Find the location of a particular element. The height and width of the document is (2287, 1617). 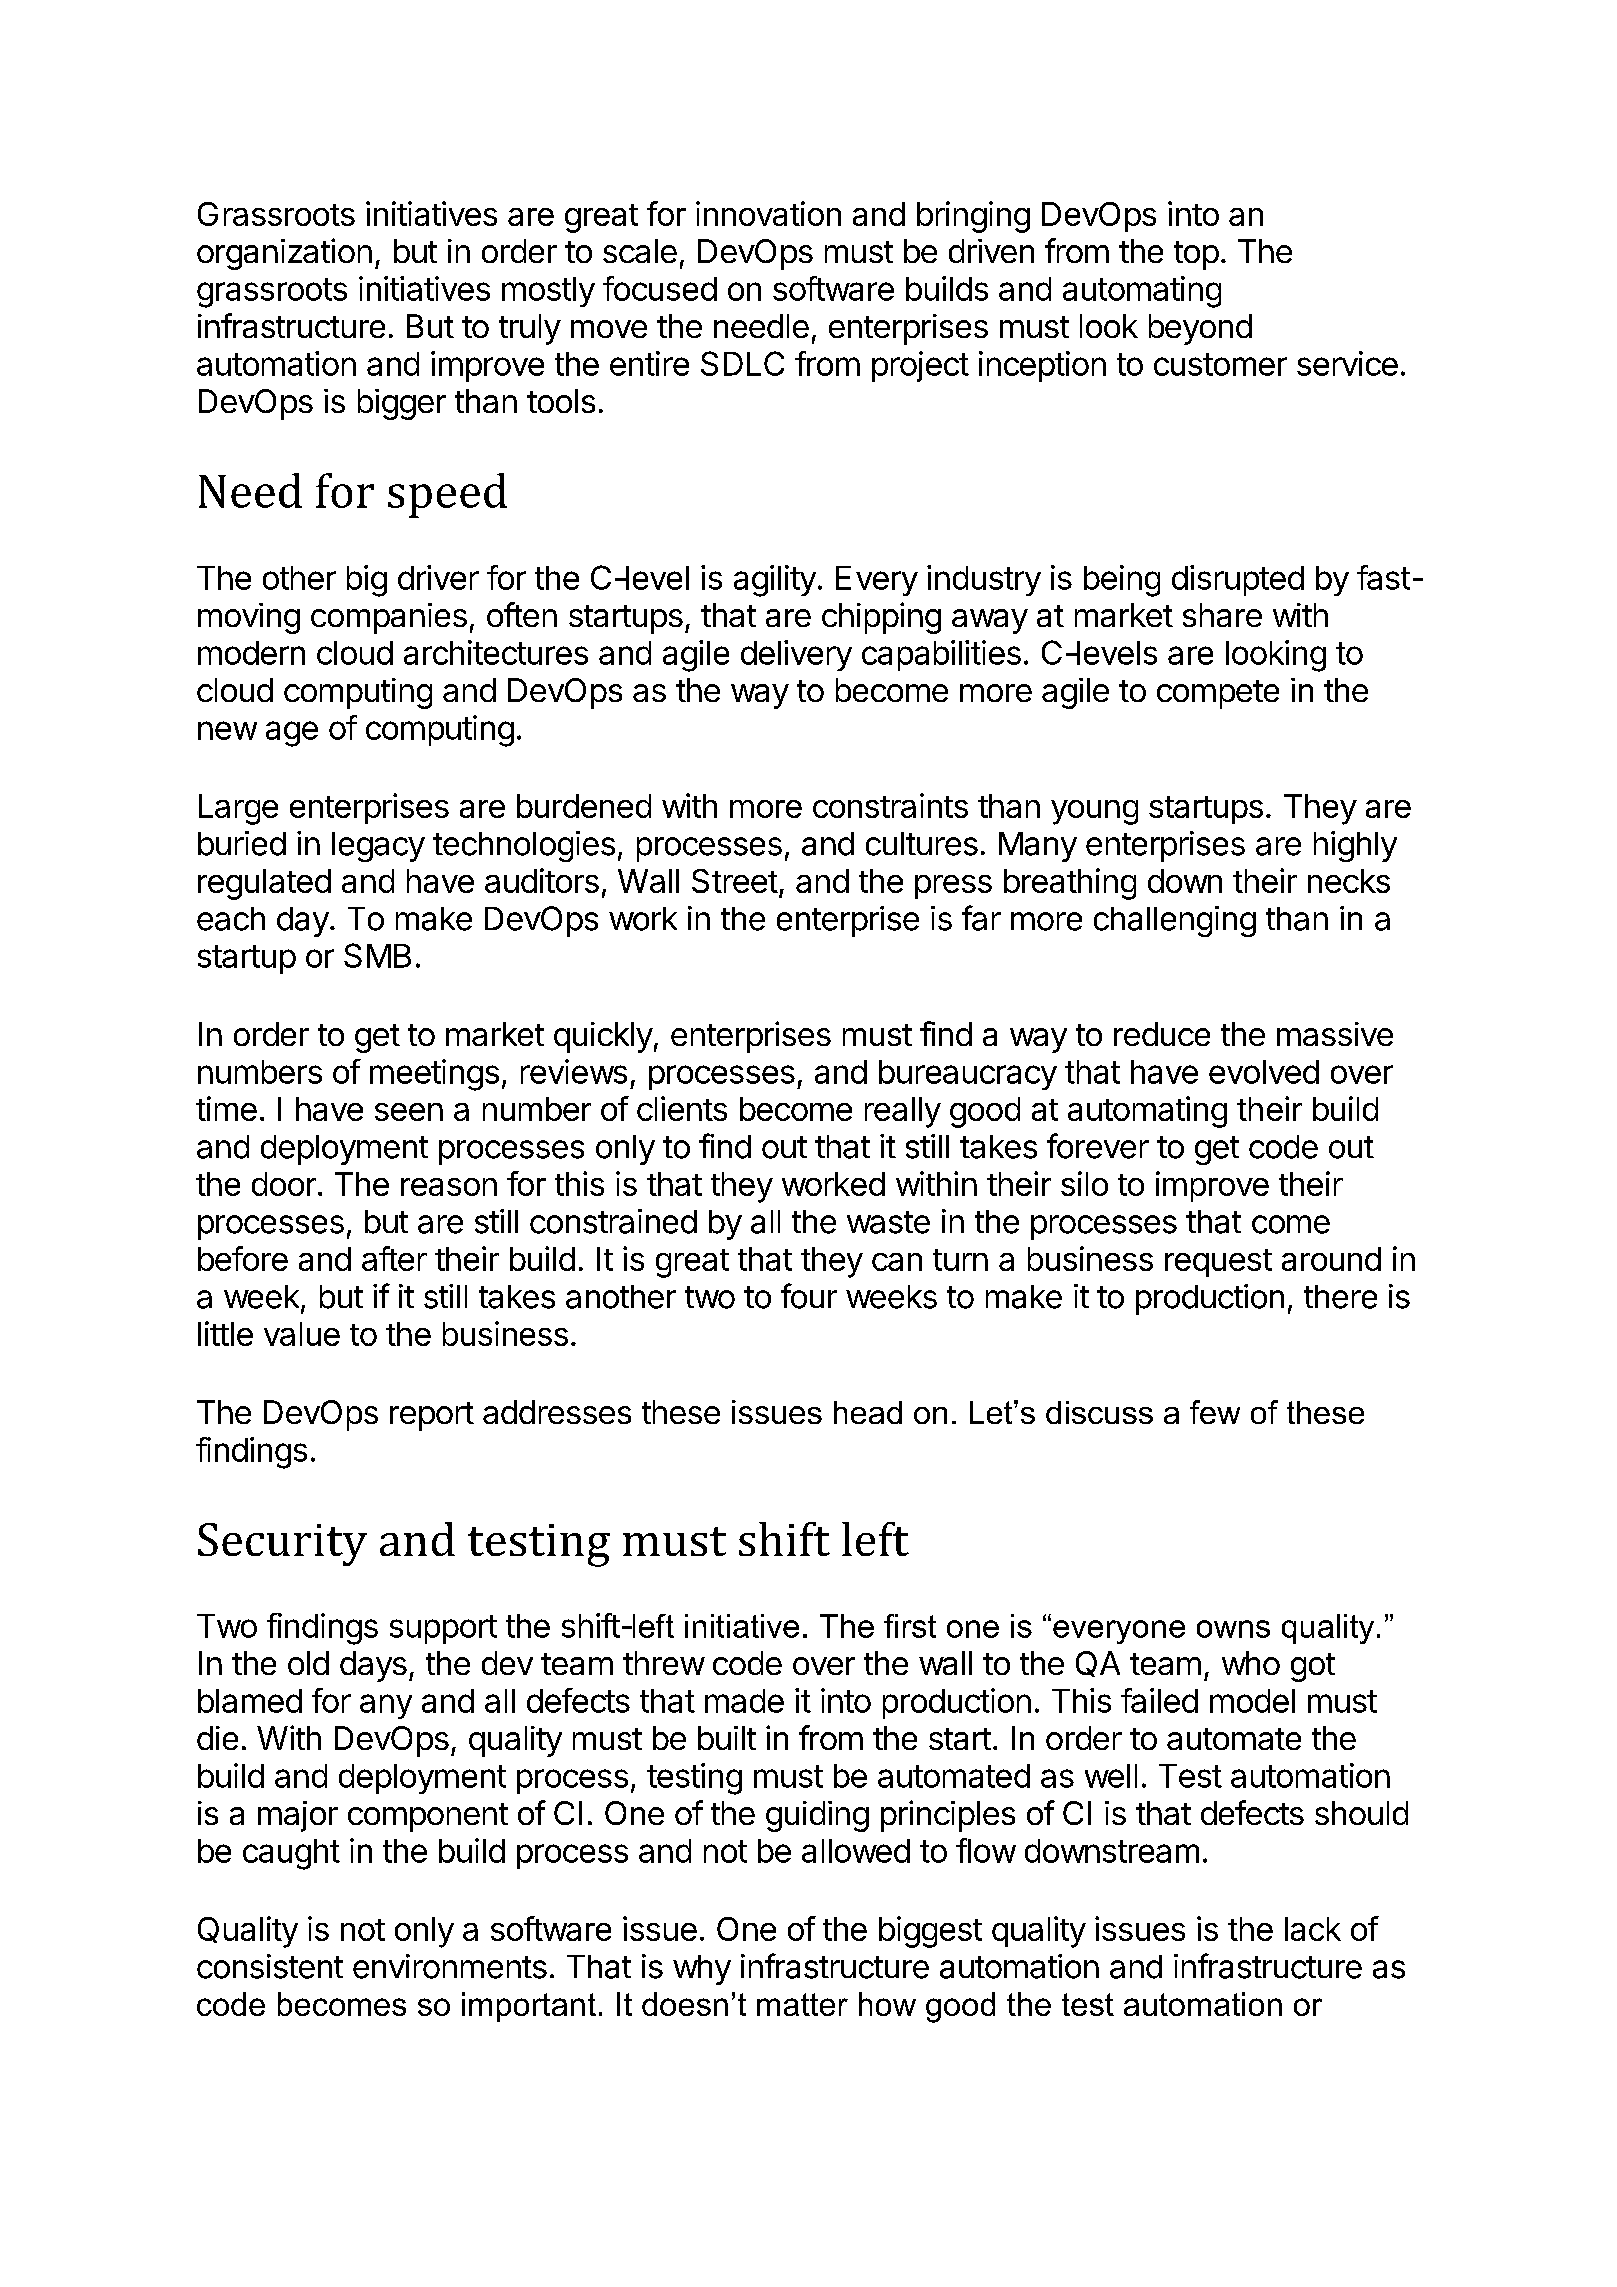

clients is located at coordinates (682, 1108).
